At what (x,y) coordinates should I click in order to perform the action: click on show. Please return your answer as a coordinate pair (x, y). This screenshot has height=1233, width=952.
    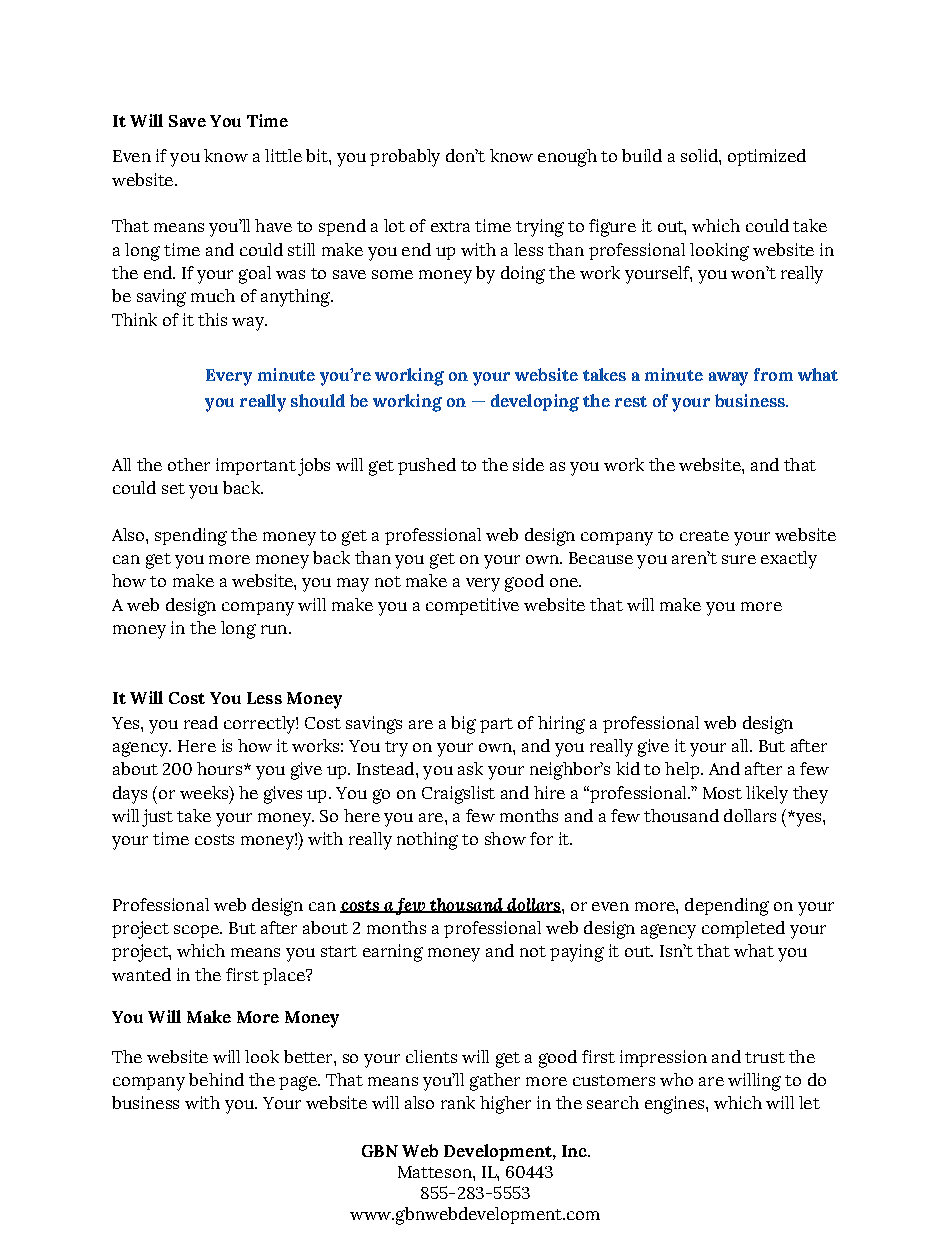
    Looking at the image, I should click on (505, 838).
